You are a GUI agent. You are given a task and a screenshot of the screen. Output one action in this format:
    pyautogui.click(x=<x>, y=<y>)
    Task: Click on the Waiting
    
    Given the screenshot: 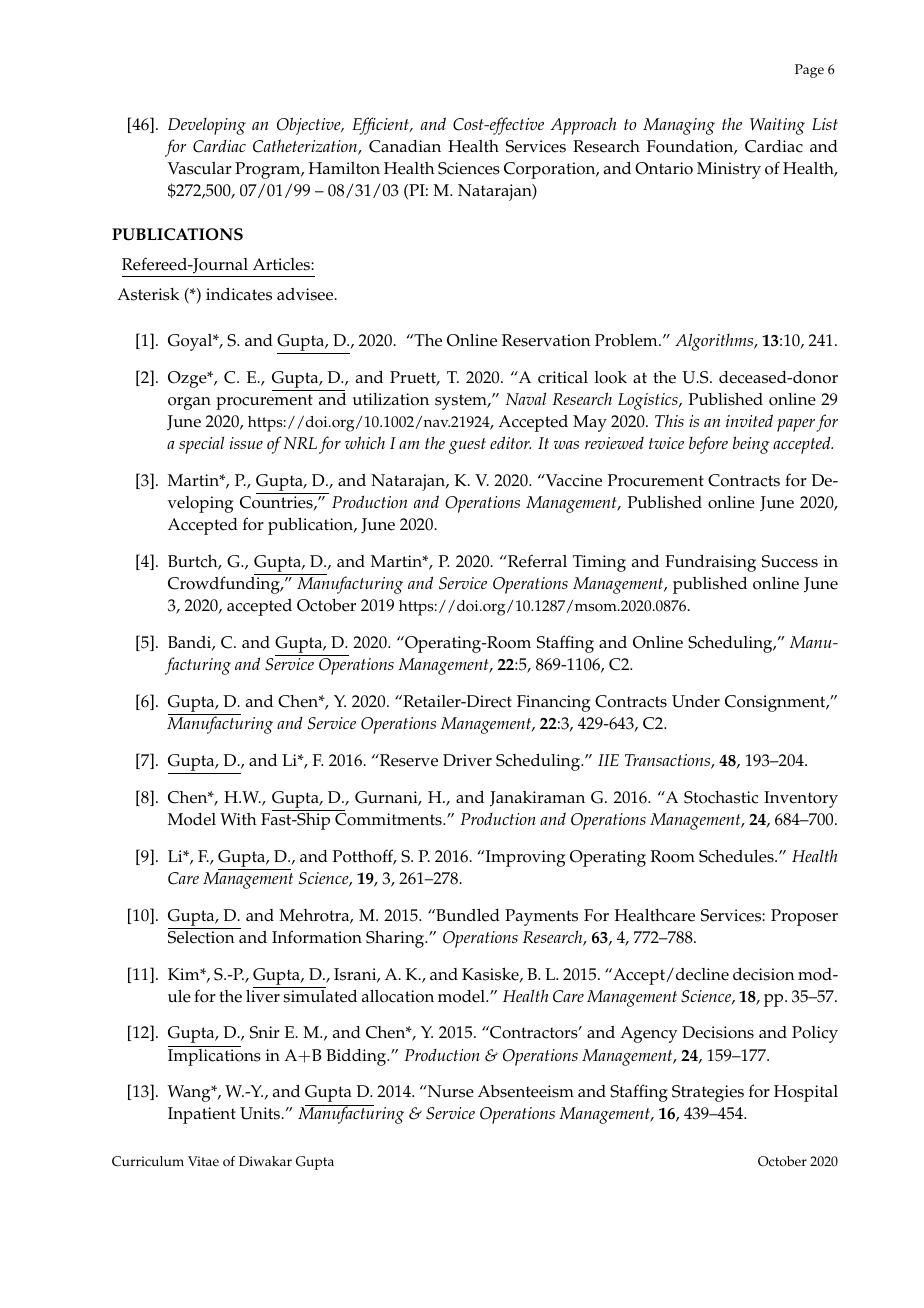 What is the action you would take?
    pyautogui.click(x=777, y=126)
